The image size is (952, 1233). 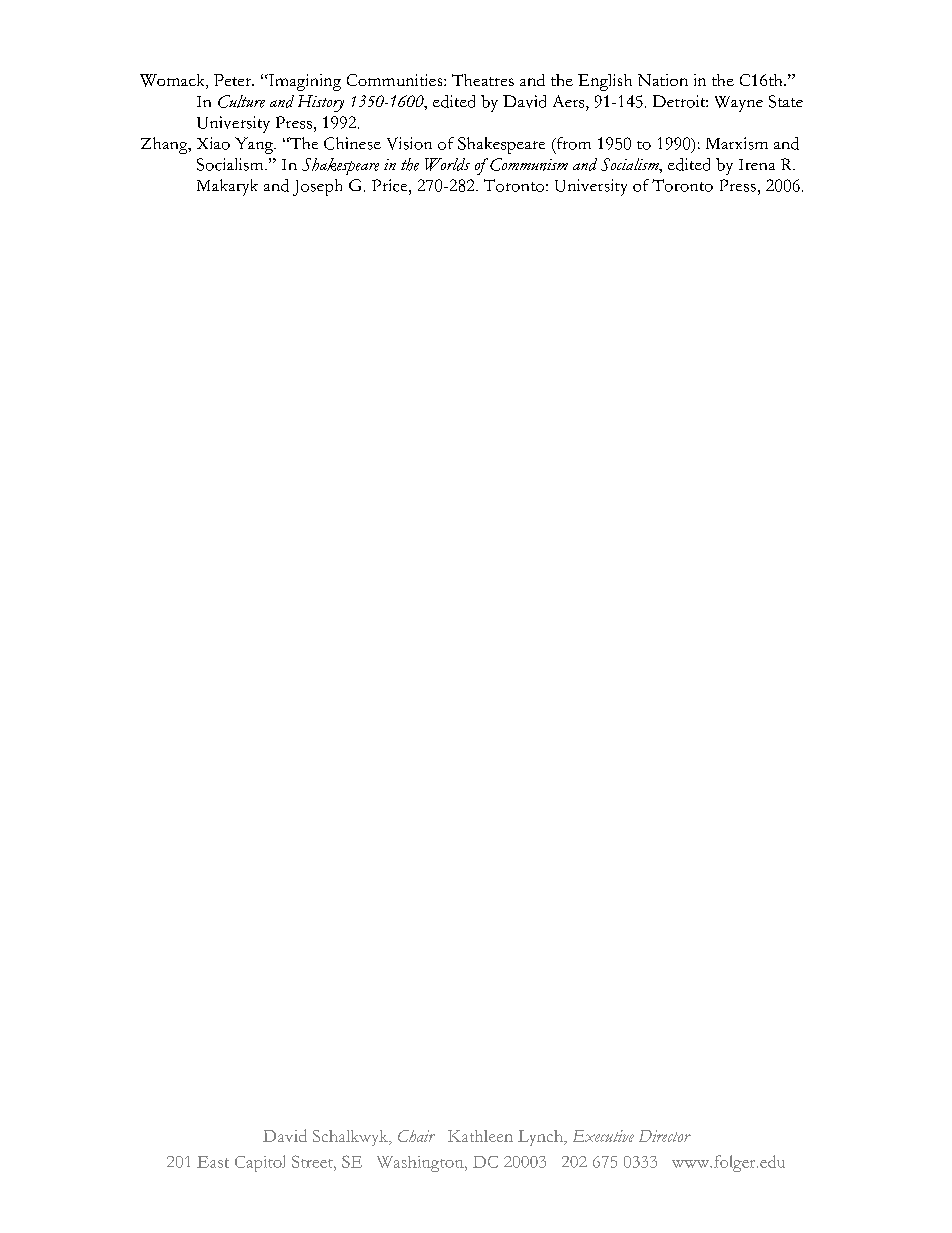 I want to click on Culture, so click(x=241, y=101).
